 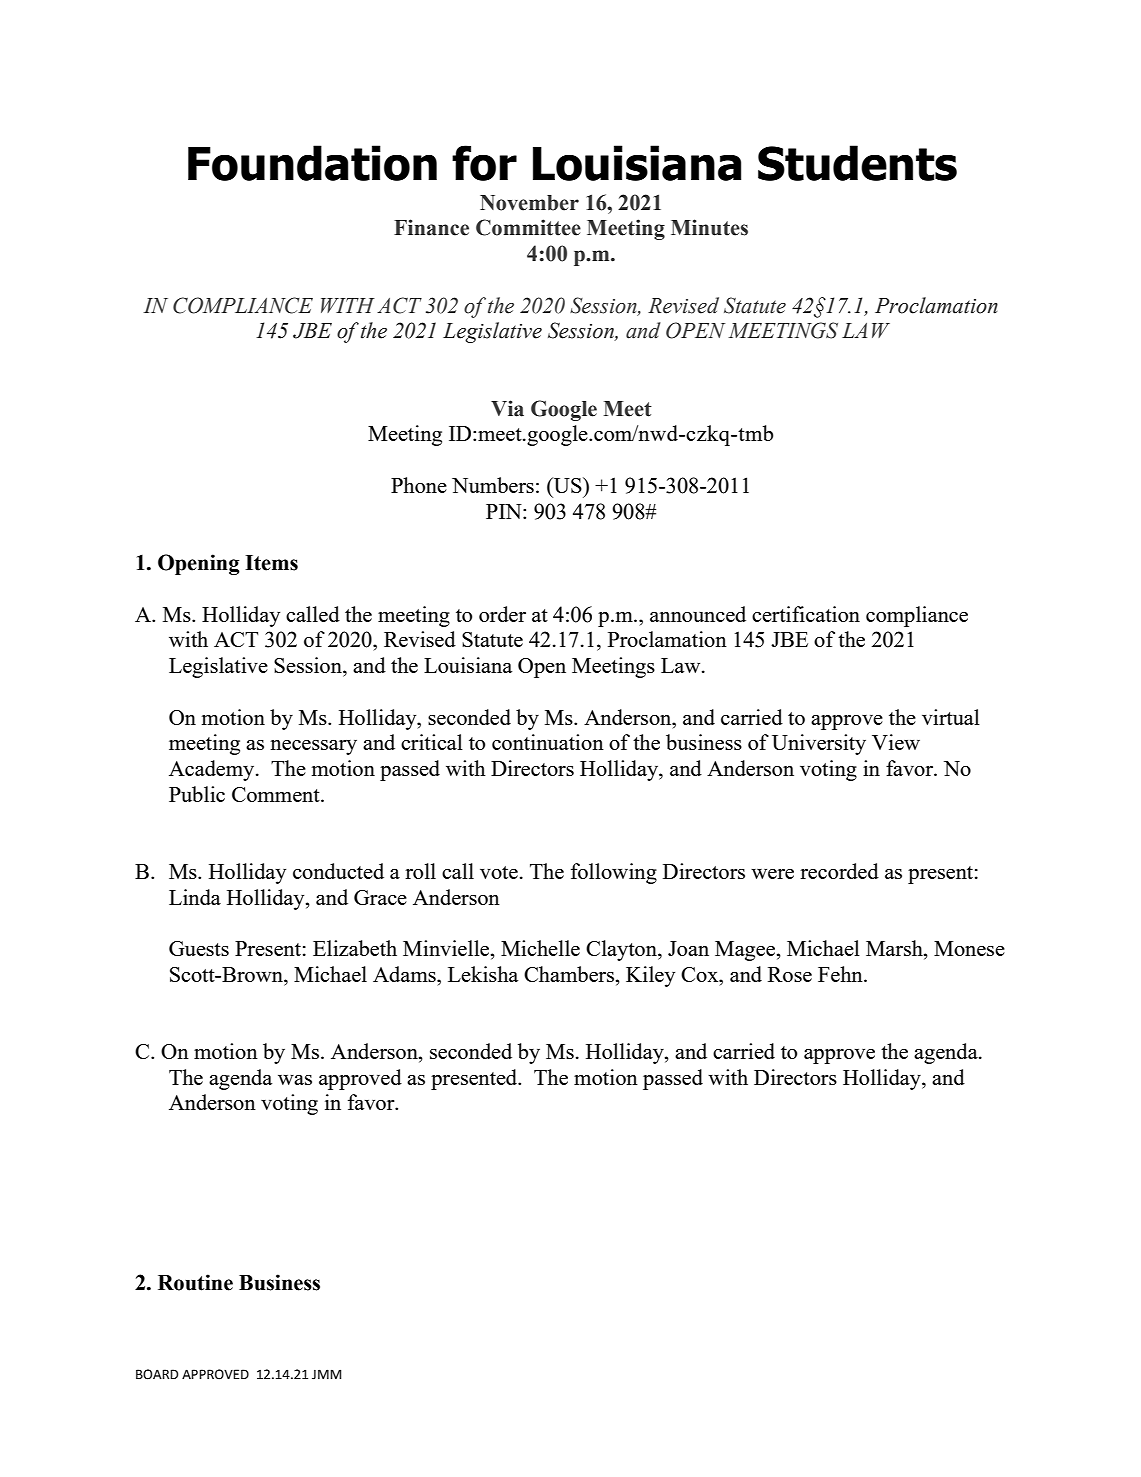 What do you see at coordinates (529, 203) in the image?
I see `November` at bounding box center [529, 203].
